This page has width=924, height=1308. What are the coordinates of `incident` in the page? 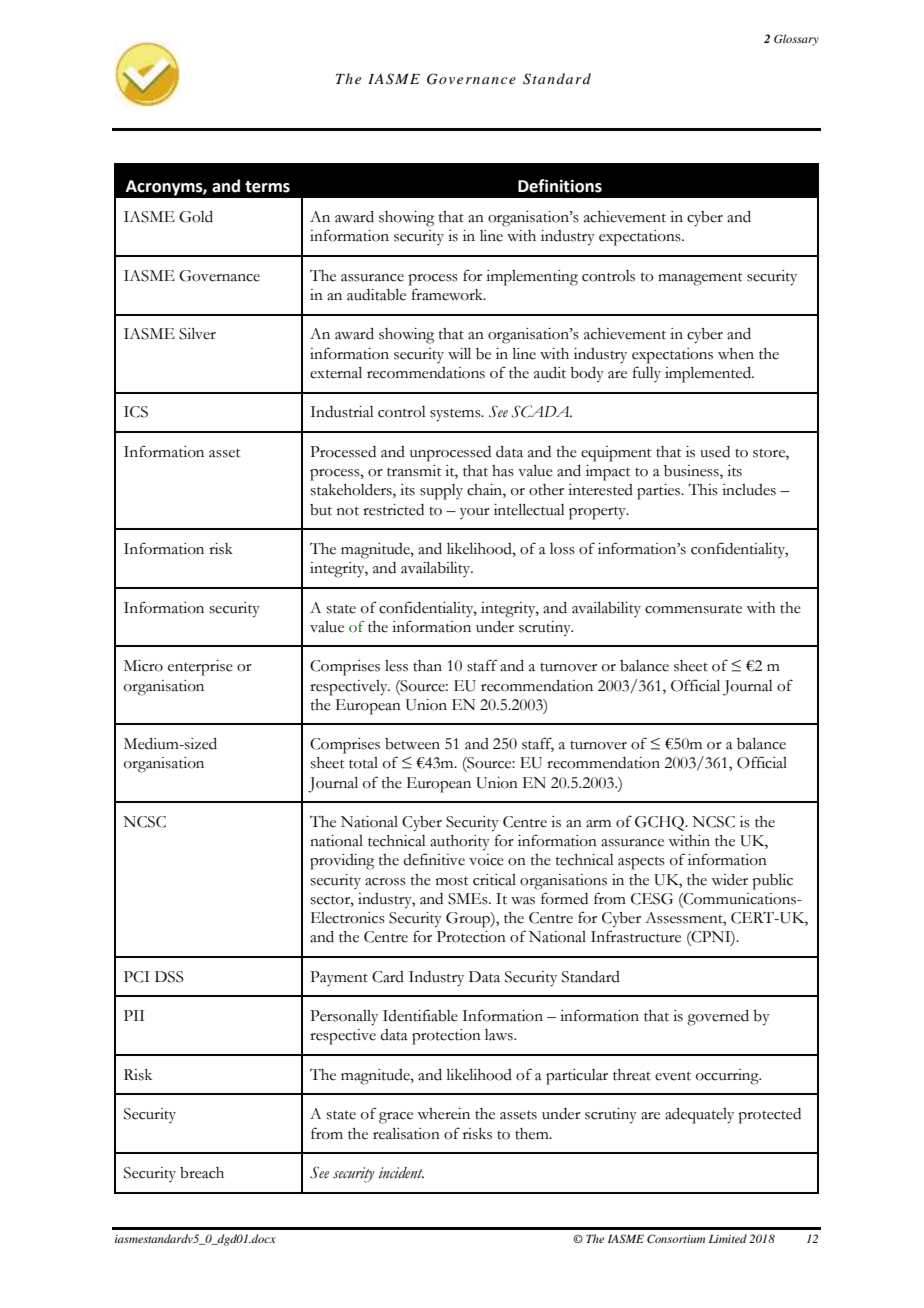 It's located at (401, 1173).
